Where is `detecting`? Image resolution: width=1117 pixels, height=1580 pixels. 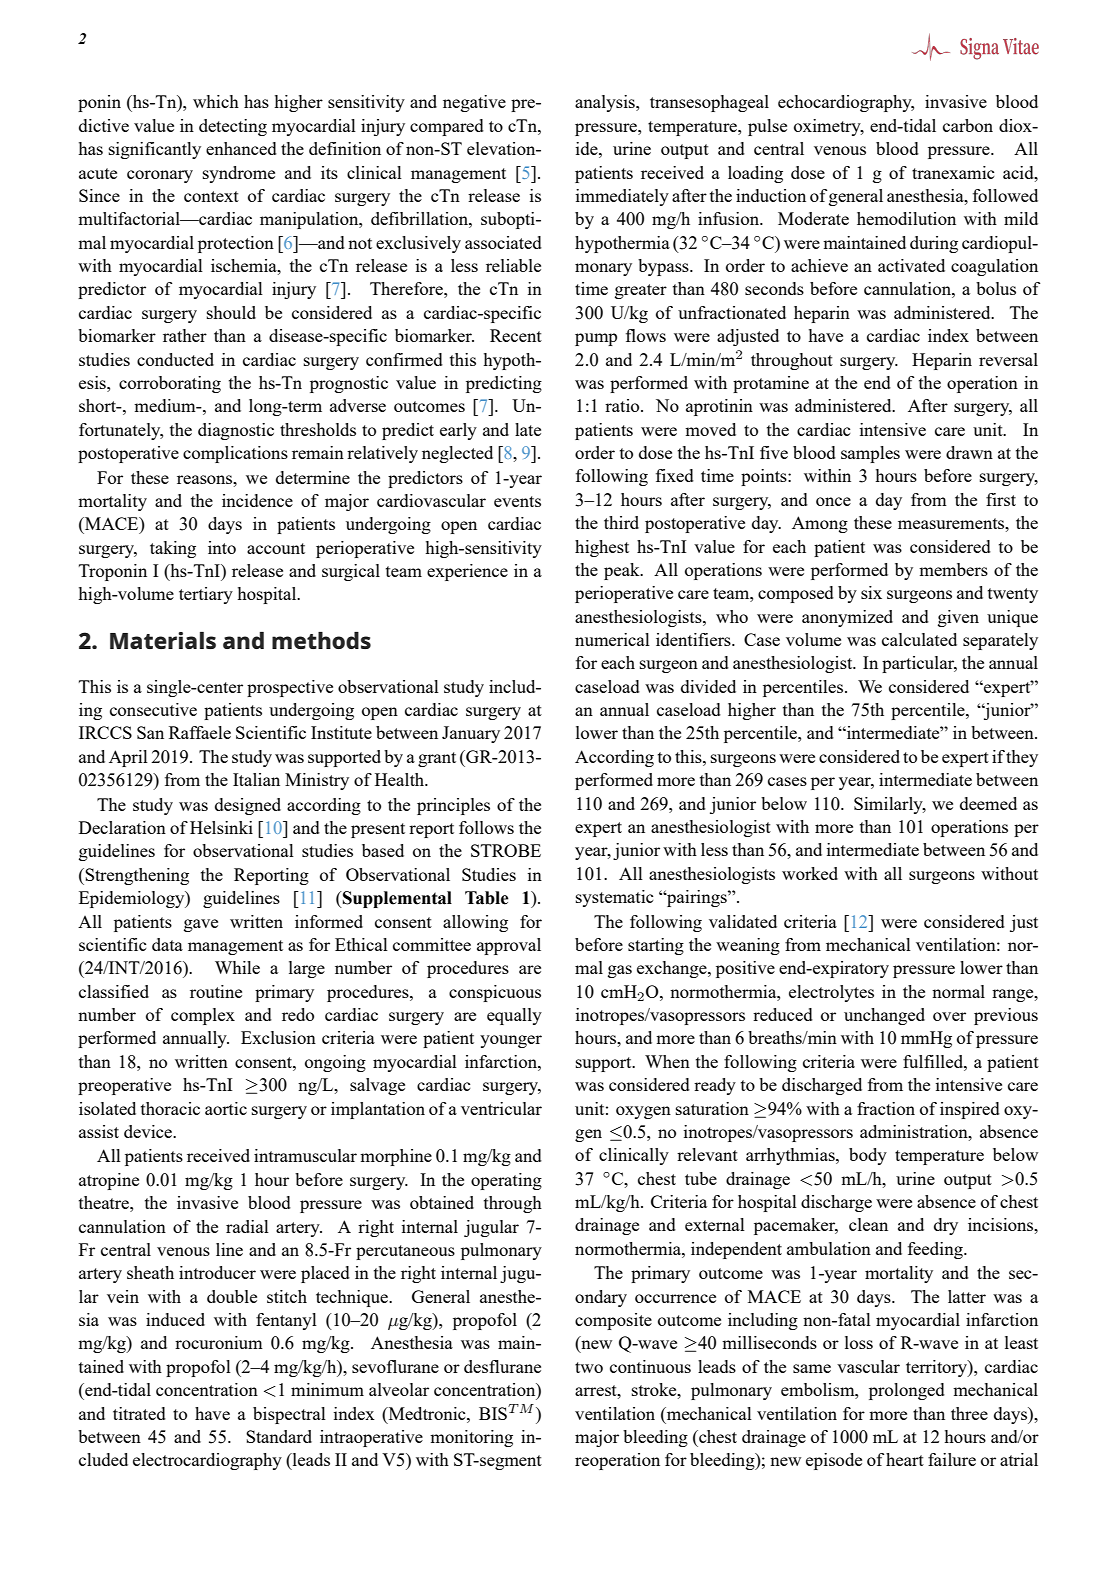
detecting is located at coordinates (233, 127).
